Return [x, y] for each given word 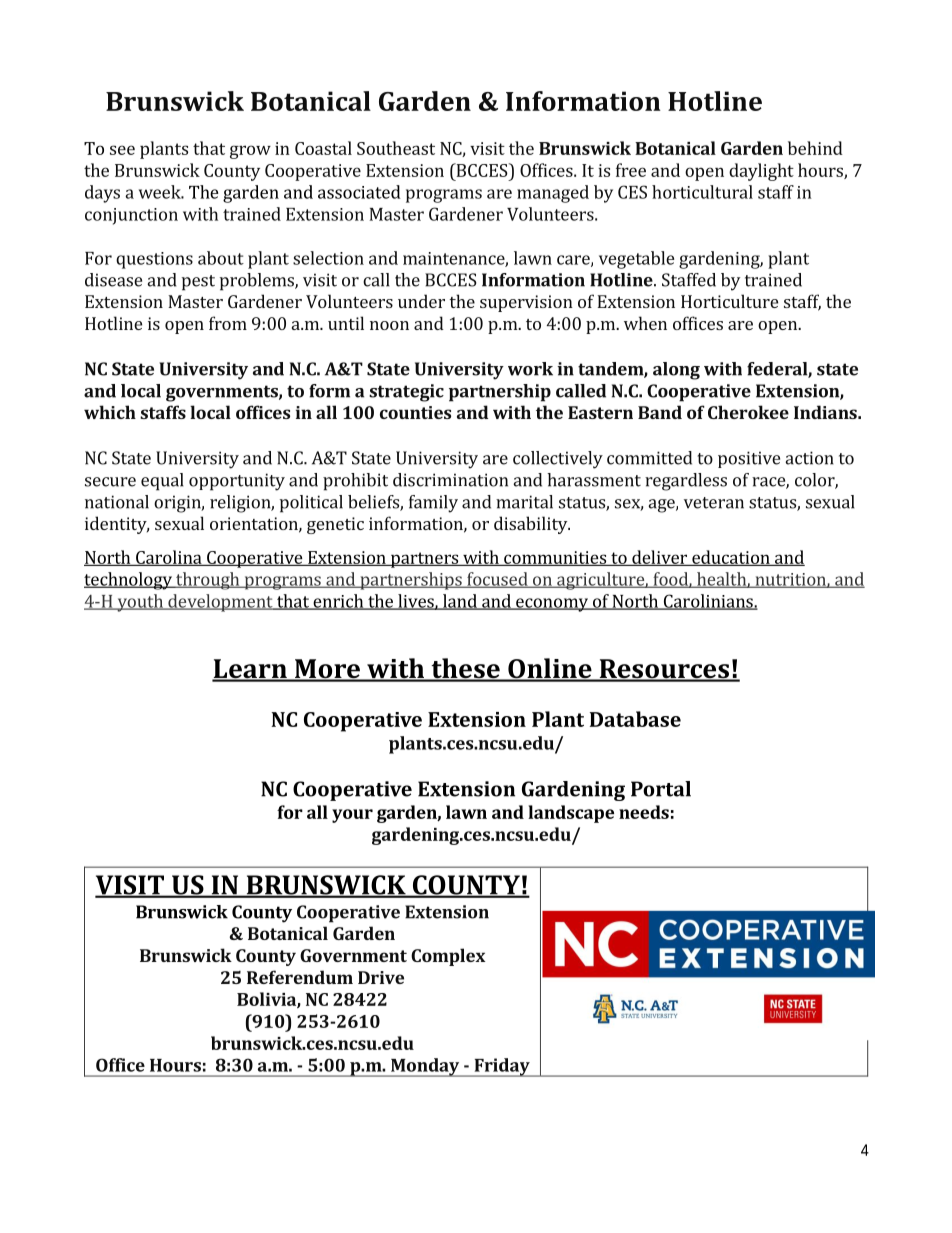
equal [162, 482]
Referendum [300, 977]
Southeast [396, 148]
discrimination [450, 480]
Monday [425, 1067]
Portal [661, 789]
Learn [250, 670]
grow [250, 152]
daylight [761, 172]
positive [749, 459]
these [465, 669]
